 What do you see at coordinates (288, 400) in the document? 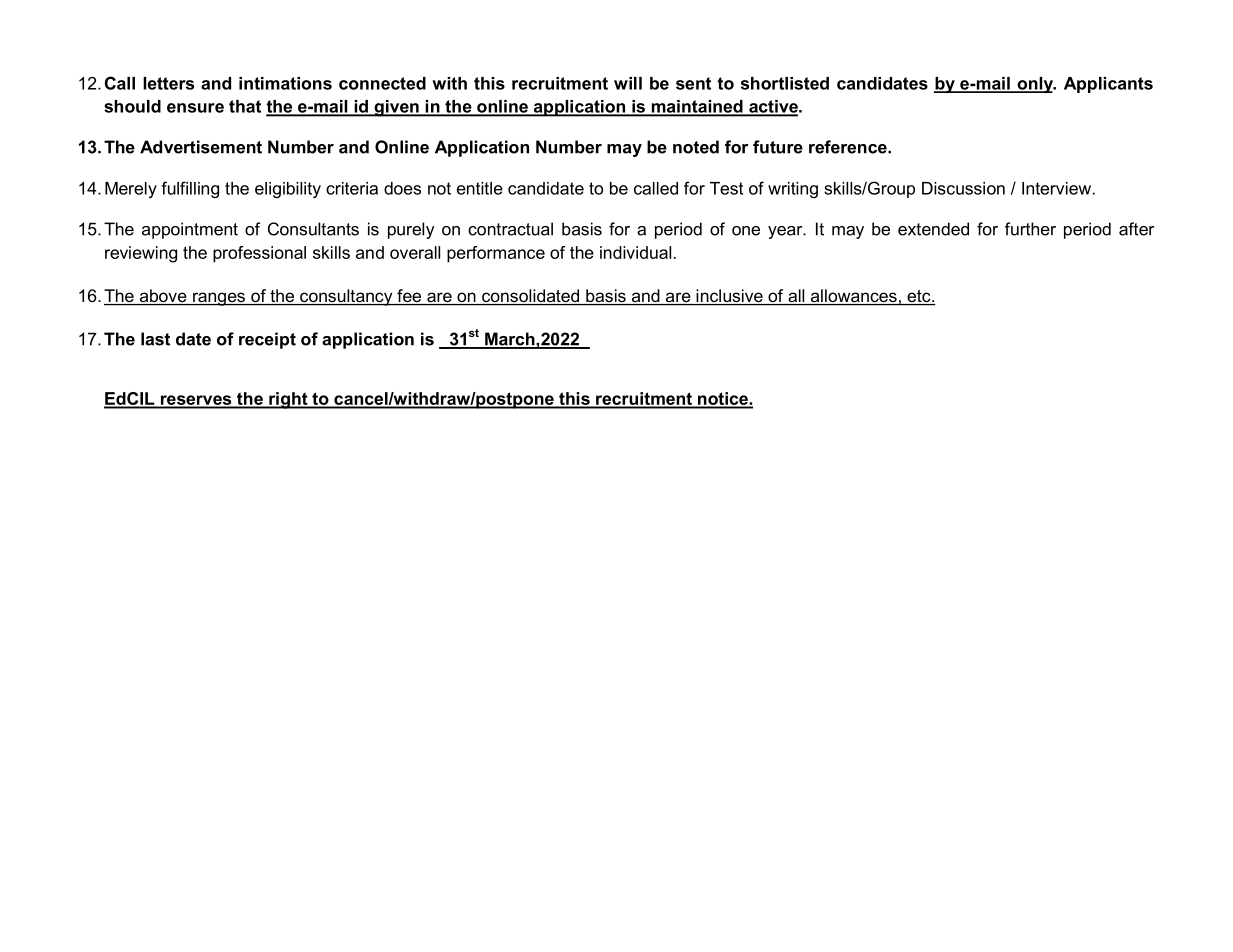
I see `right` at bounding box center [288, 400].
